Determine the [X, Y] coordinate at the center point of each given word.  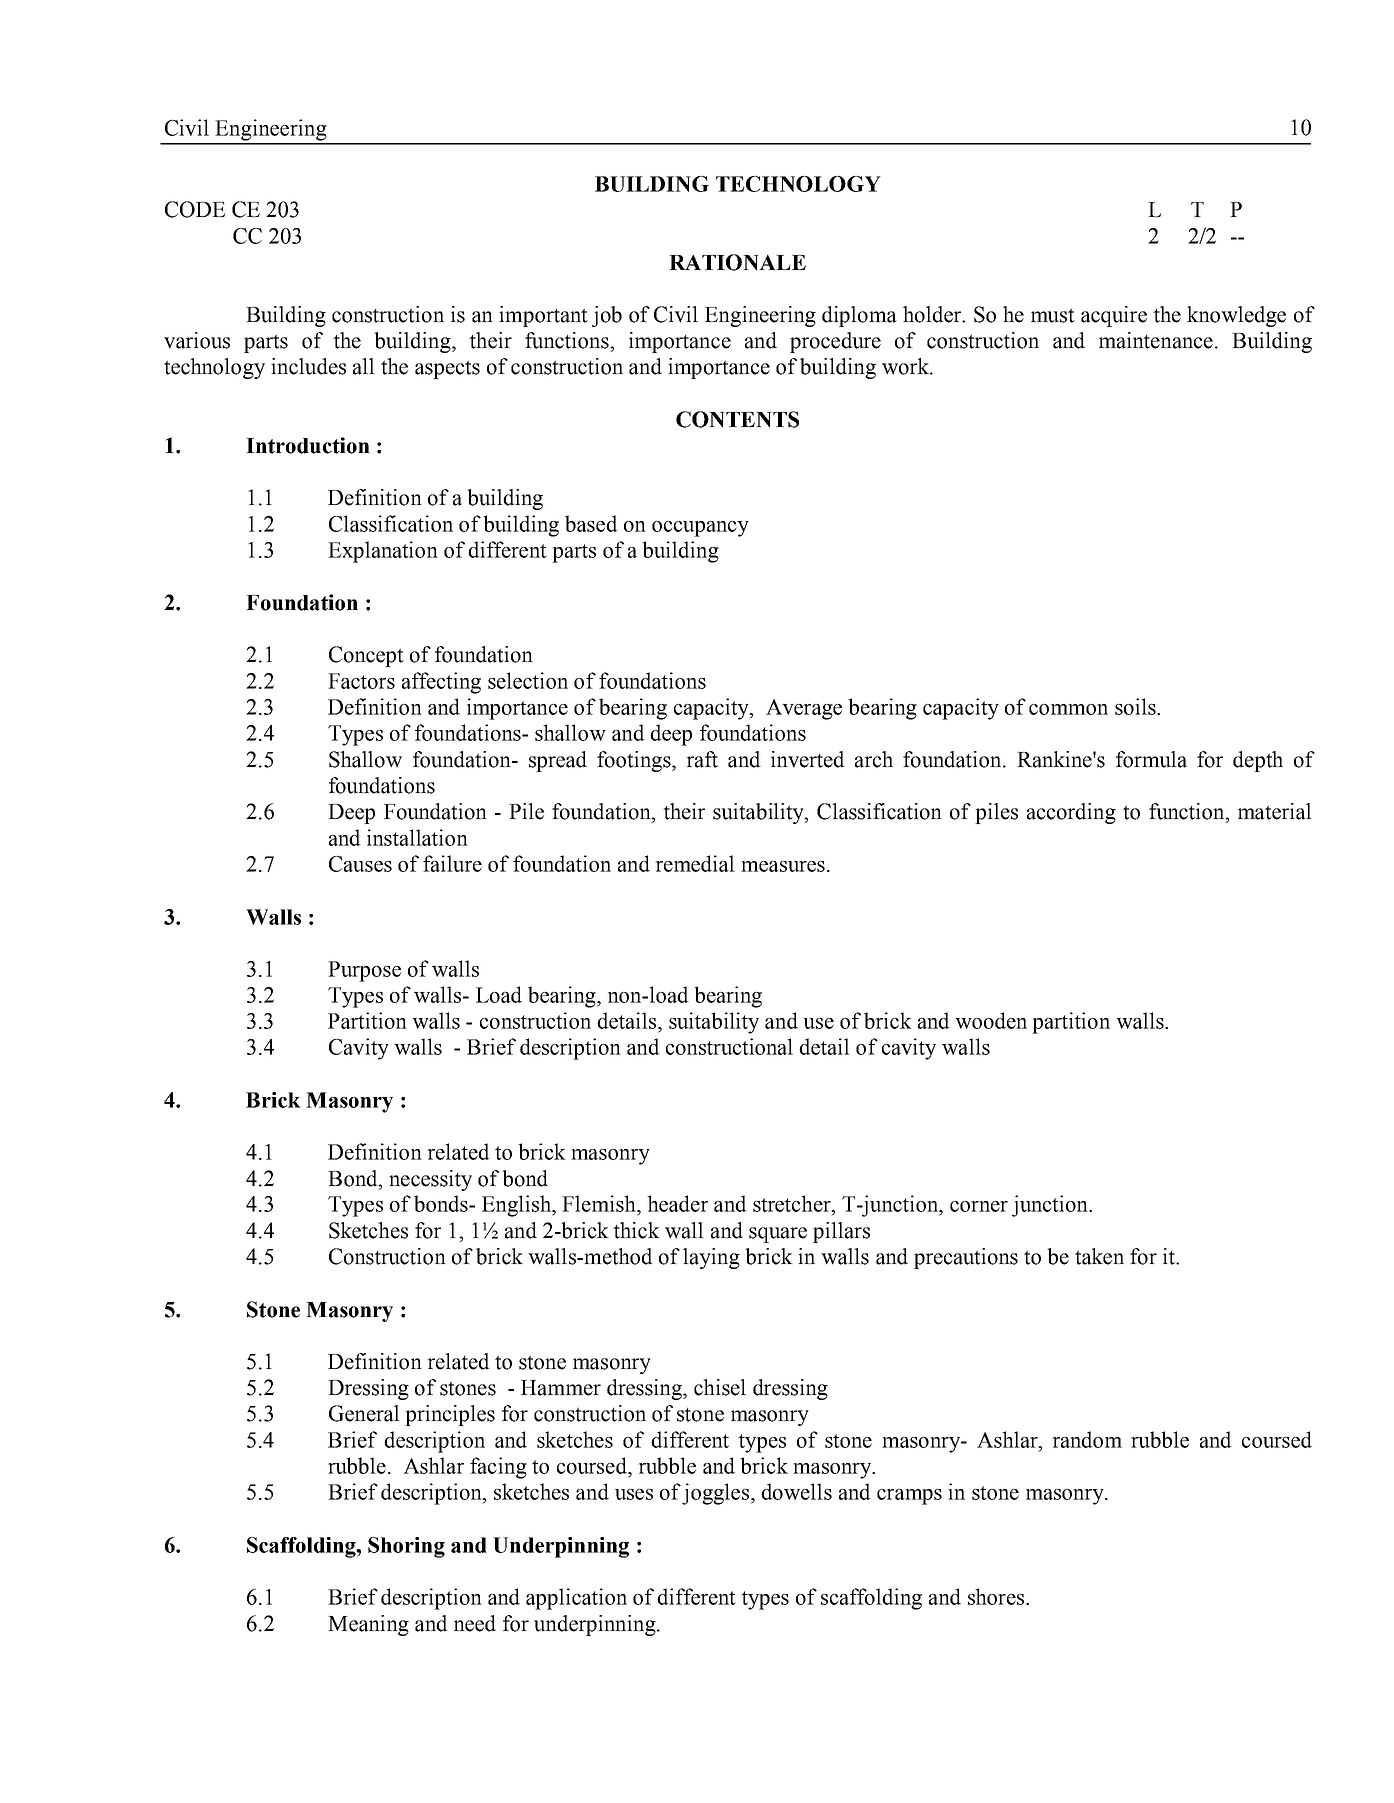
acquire [1114, 316]
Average [804, 709]
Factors [361, 681]
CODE [195, 209]
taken [1099, 1256]
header [677, 1203]
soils [1136, 706]
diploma [859, 316]
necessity [430, 1180]
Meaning [368, 1625]
